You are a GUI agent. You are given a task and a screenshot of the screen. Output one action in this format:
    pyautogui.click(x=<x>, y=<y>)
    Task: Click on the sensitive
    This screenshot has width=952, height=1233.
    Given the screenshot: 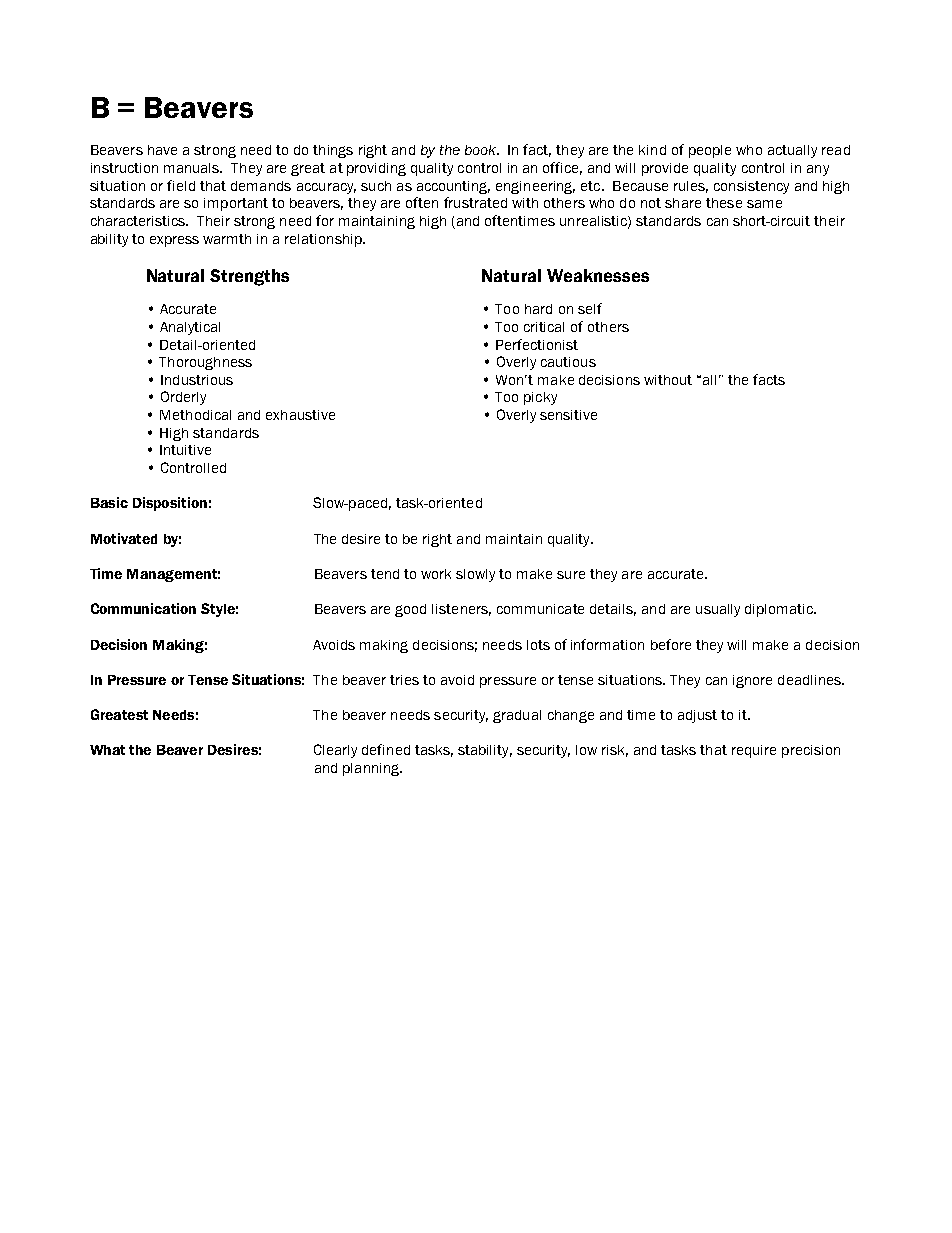 What is the action you would take?
    pyautogui.click(x=568, y=415)
